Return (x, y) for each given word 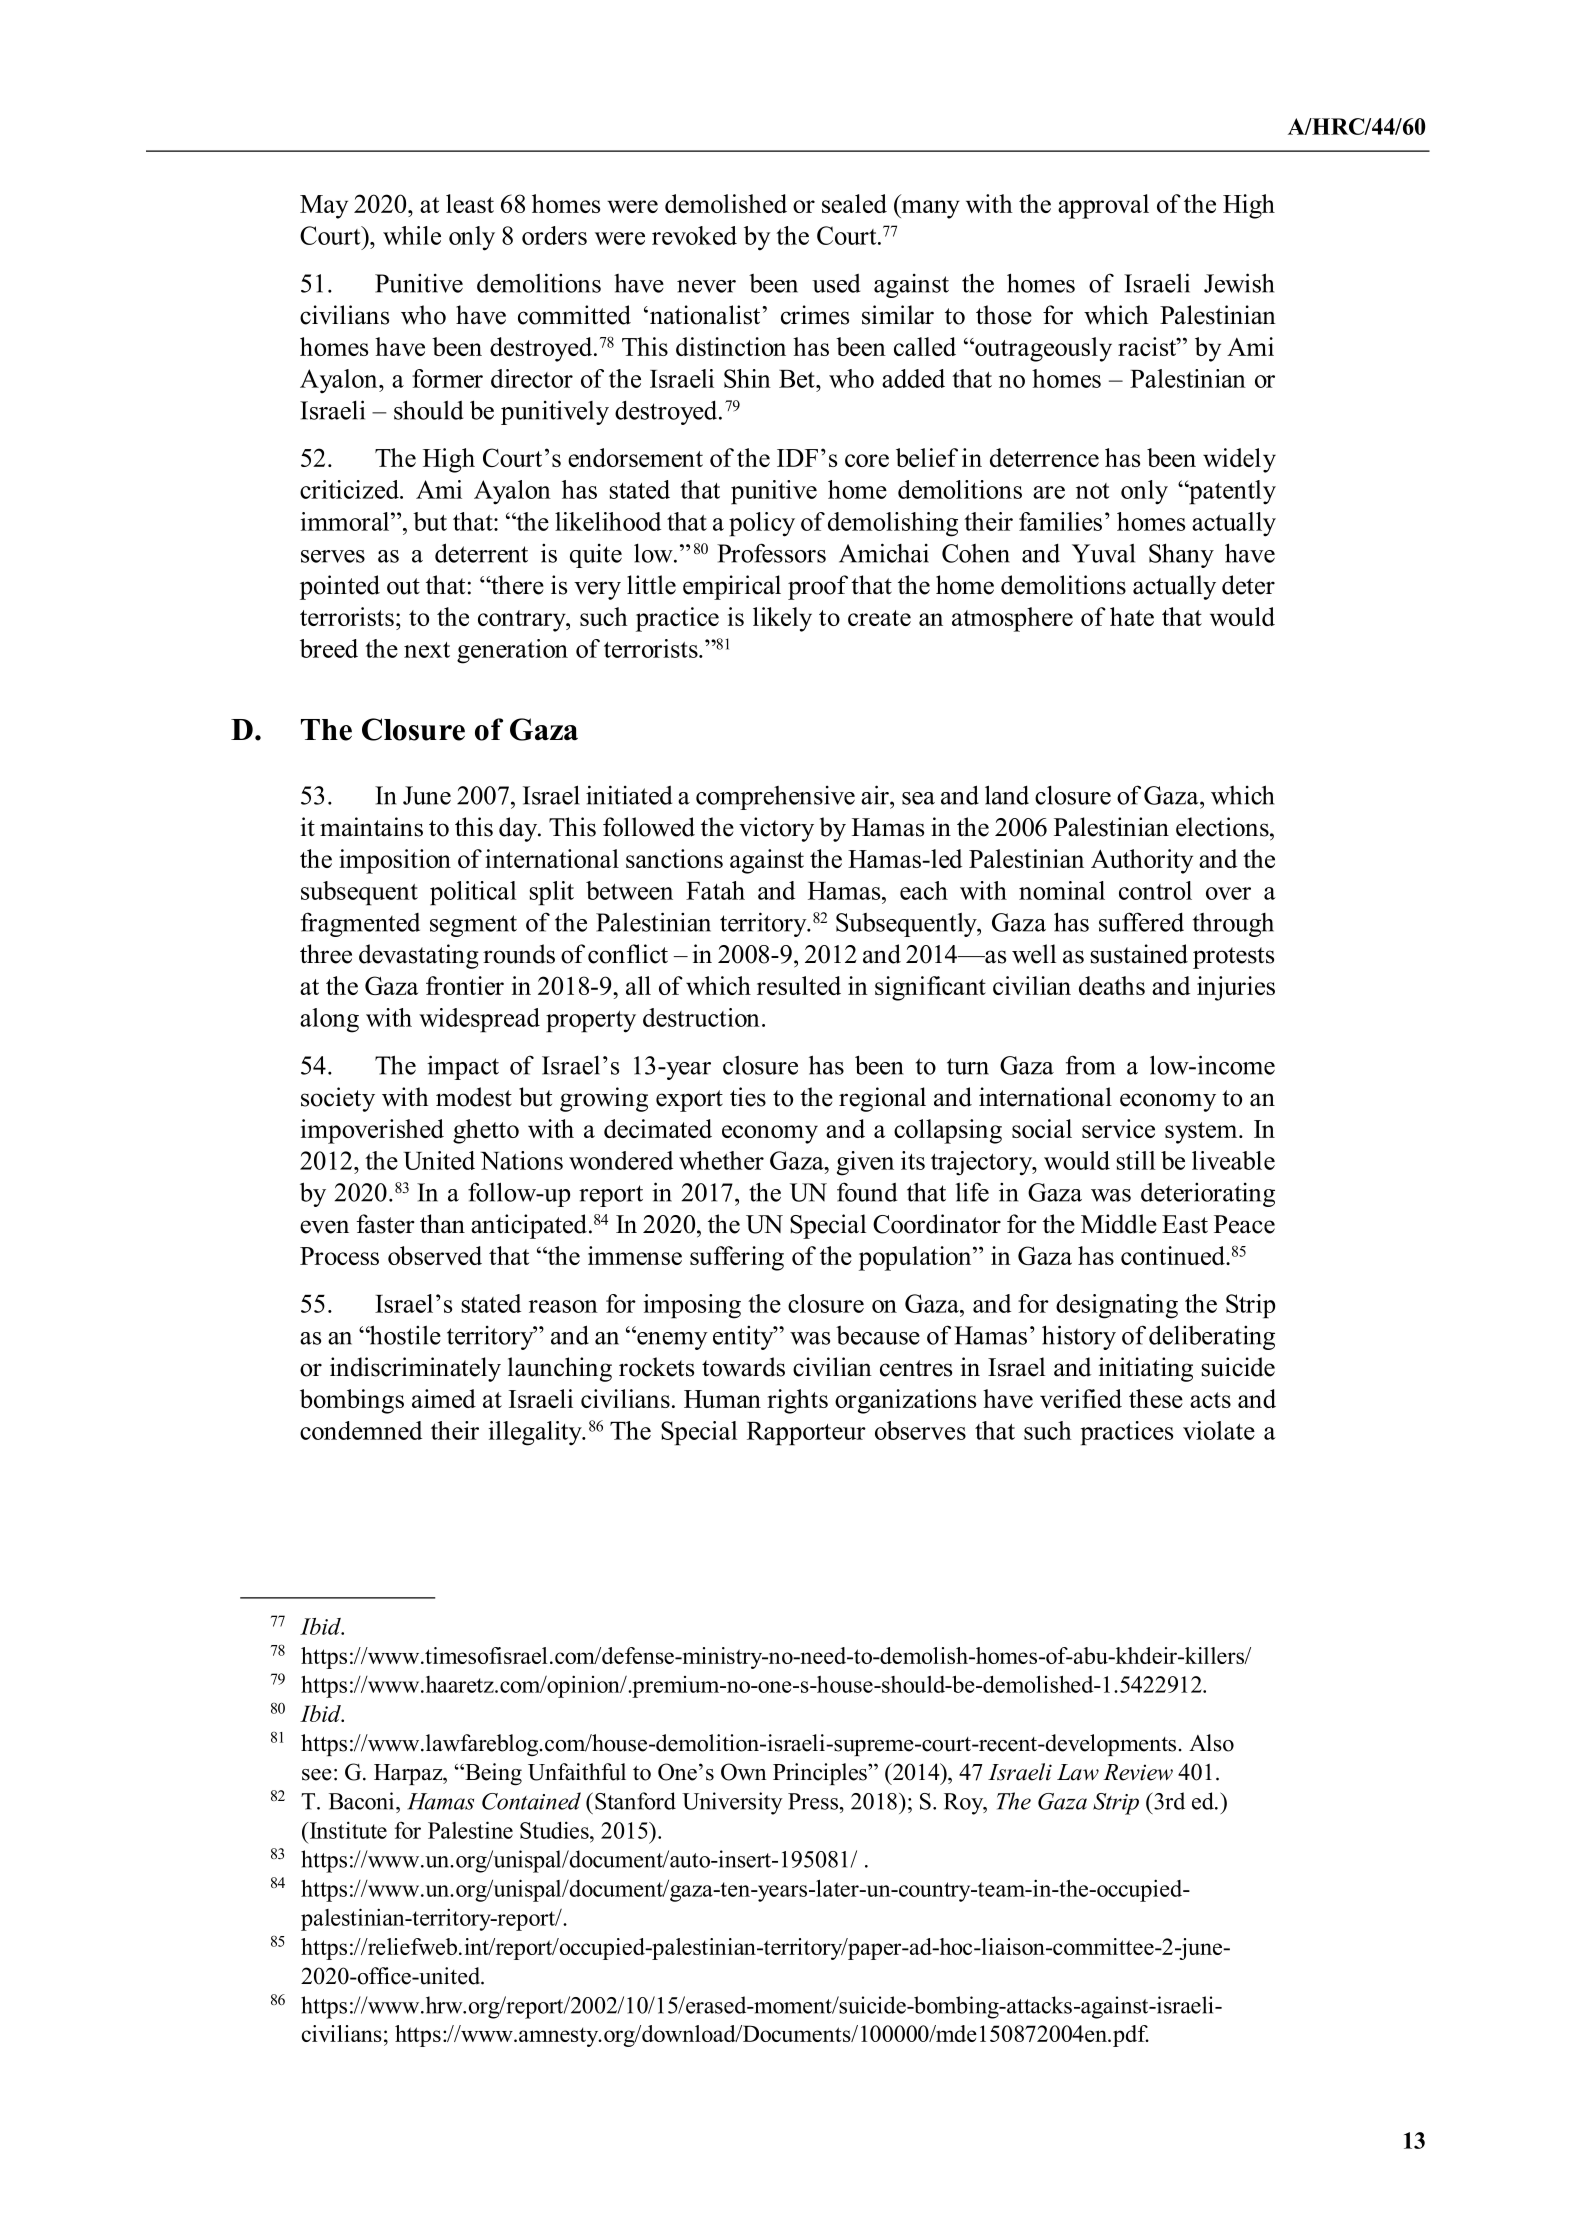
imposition (395, 861)
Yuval (1103, 553)
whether (721, 1160)
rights (797, 1401)
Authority (1142, 861)
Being (492, 1774)
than (442, 1224)
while (412, 235)
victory (776, 829)
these (1156, 1398)
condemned (361, 1430)
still (1136, 1160)
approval (1103, 206)
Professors (771, 553)
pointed (340, 587)
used (836, 283)
